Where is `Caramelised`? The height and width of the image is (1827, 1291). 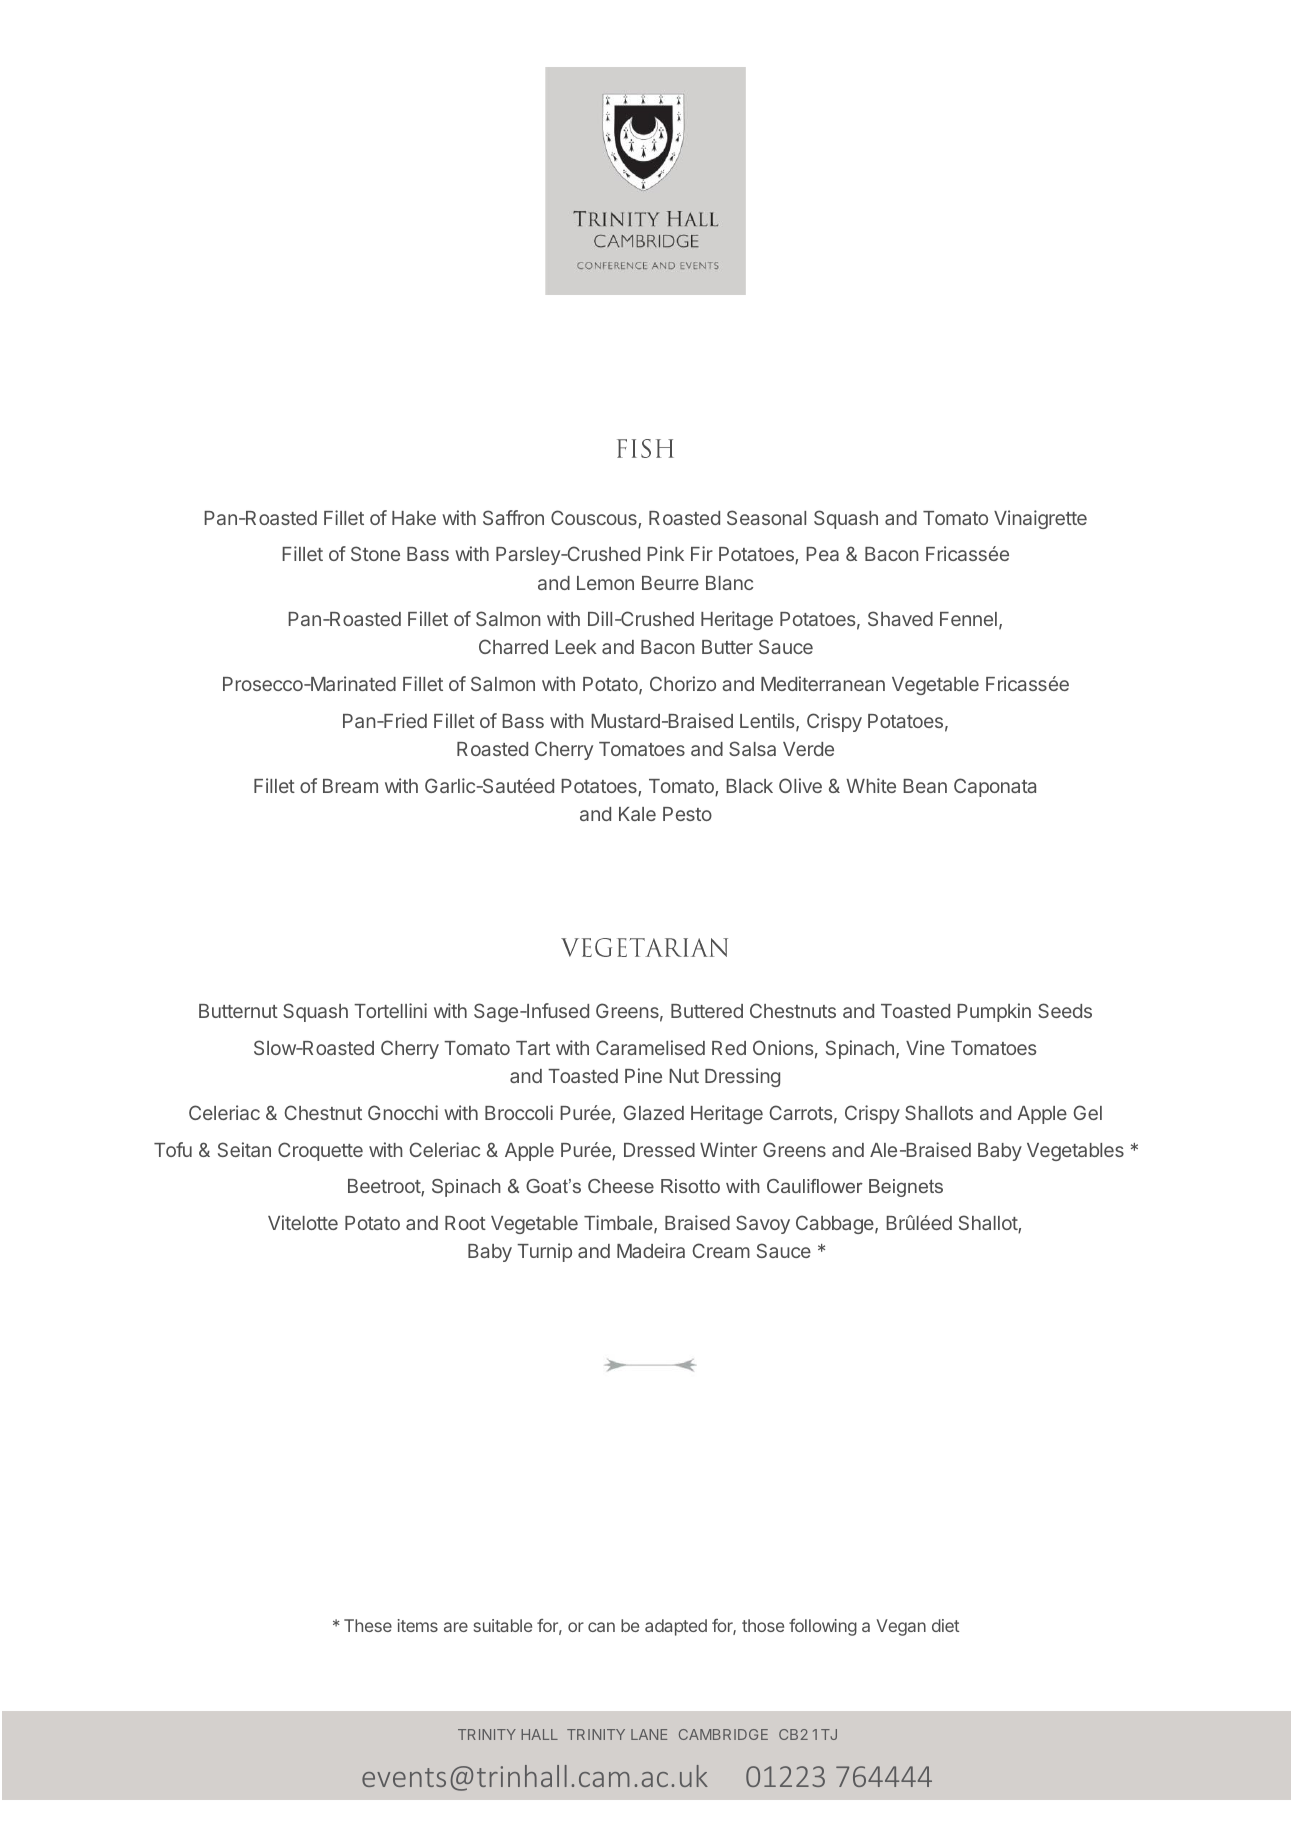
Caramelised is located at coordinates (650, 1047).
